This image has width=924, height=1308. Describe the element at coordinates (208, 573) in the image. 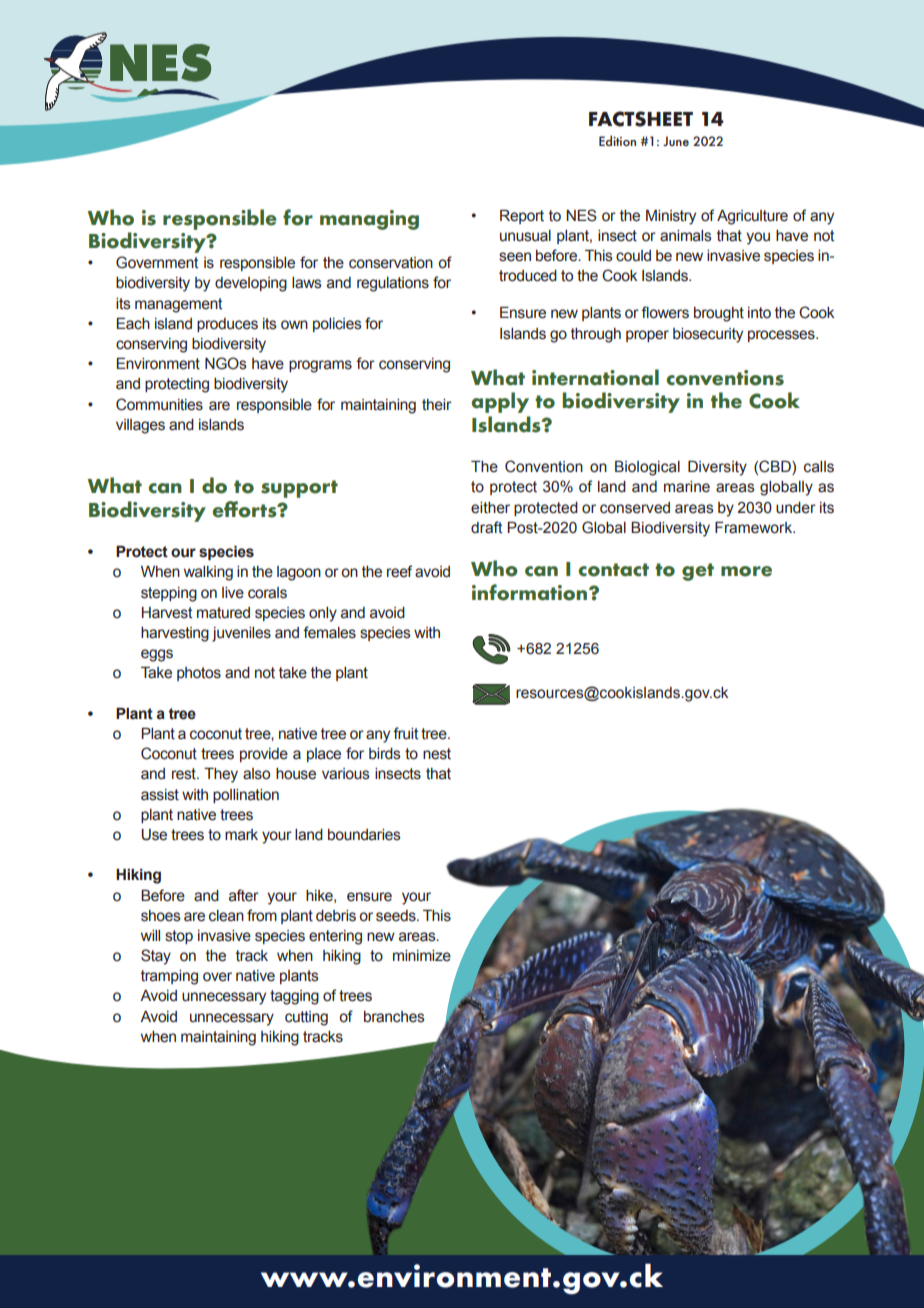

I see `walking` at that location.
